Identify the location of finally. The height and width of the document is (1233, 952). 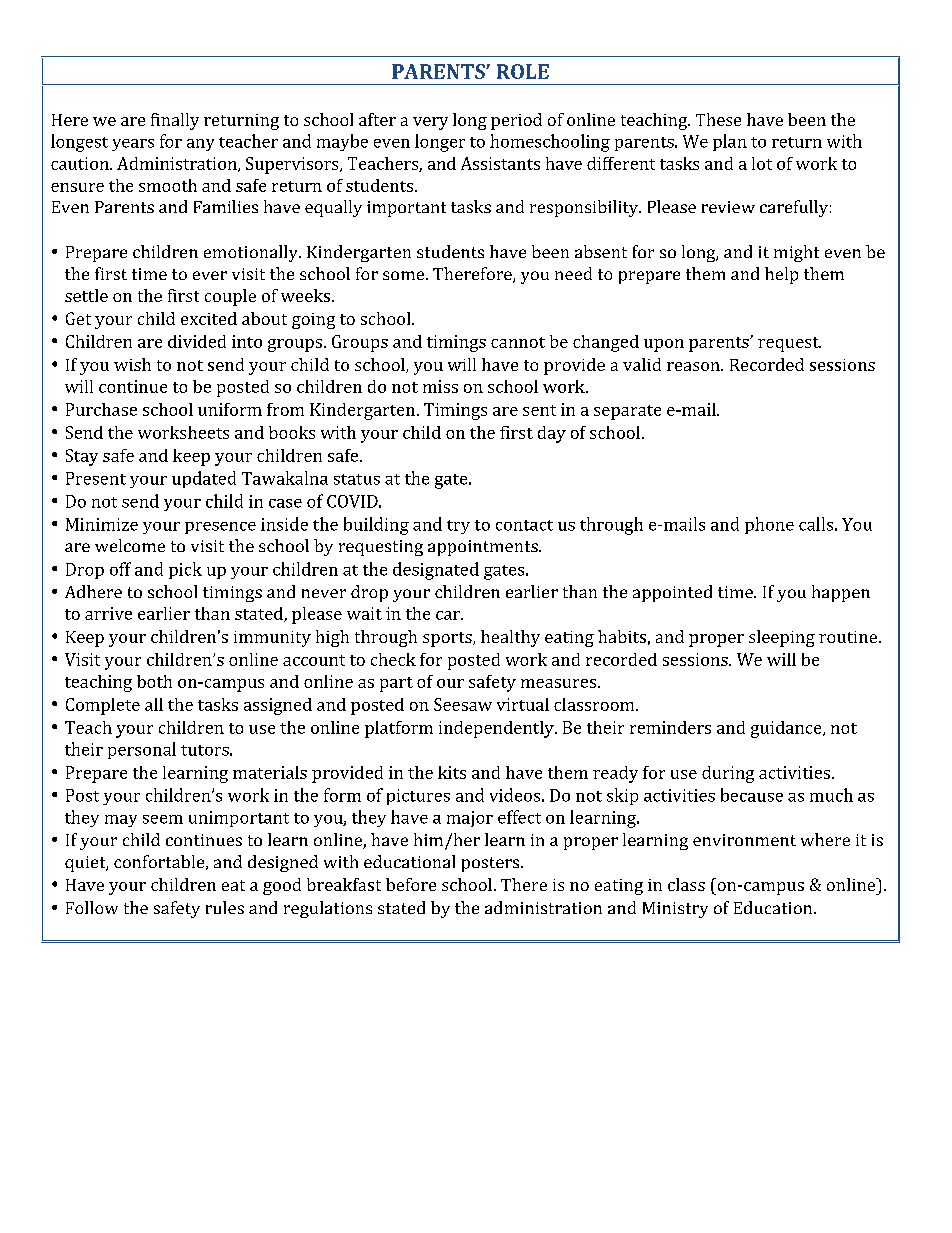
(175, 121).
